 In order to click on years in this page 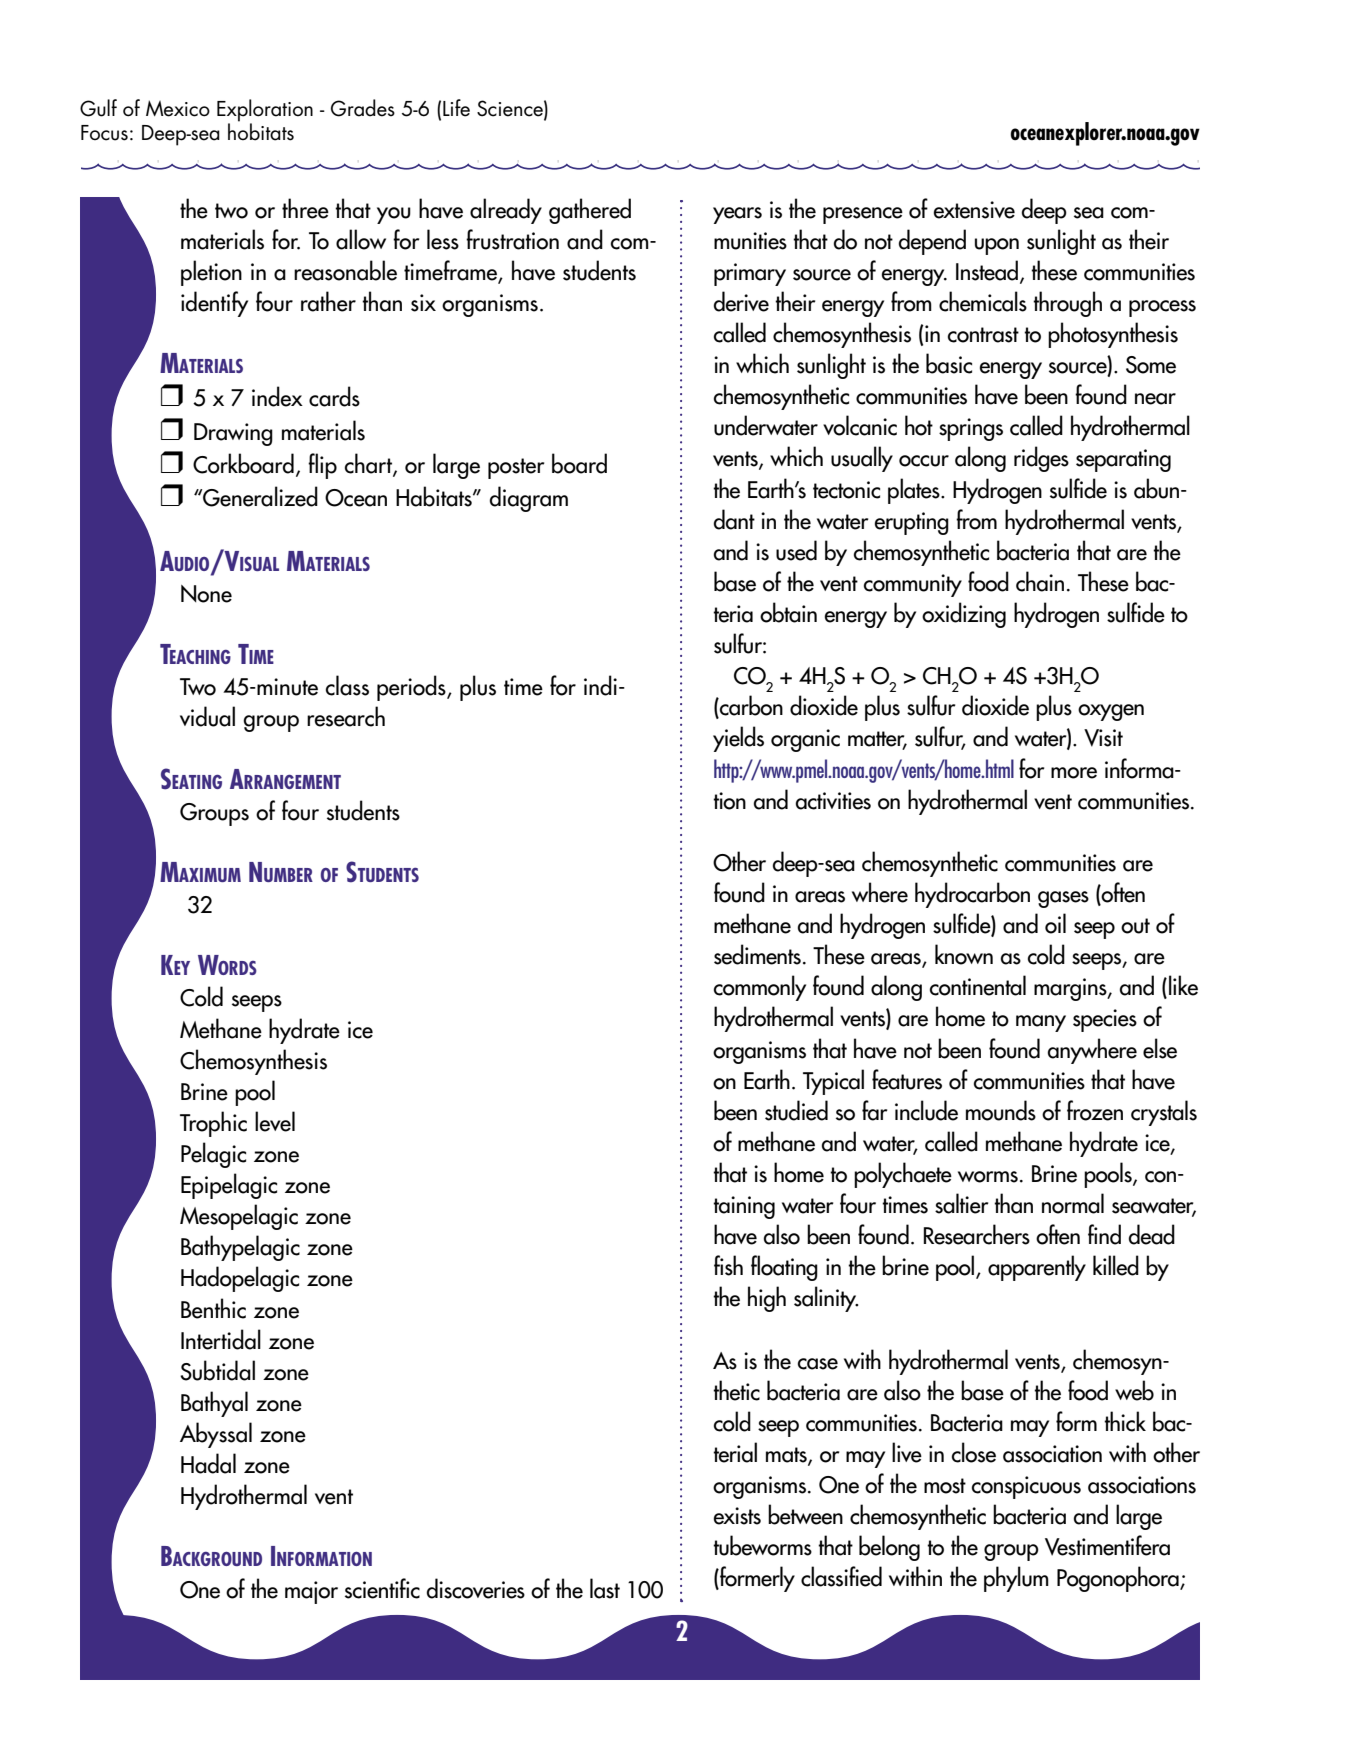, I will do `click(737, 215)`.
